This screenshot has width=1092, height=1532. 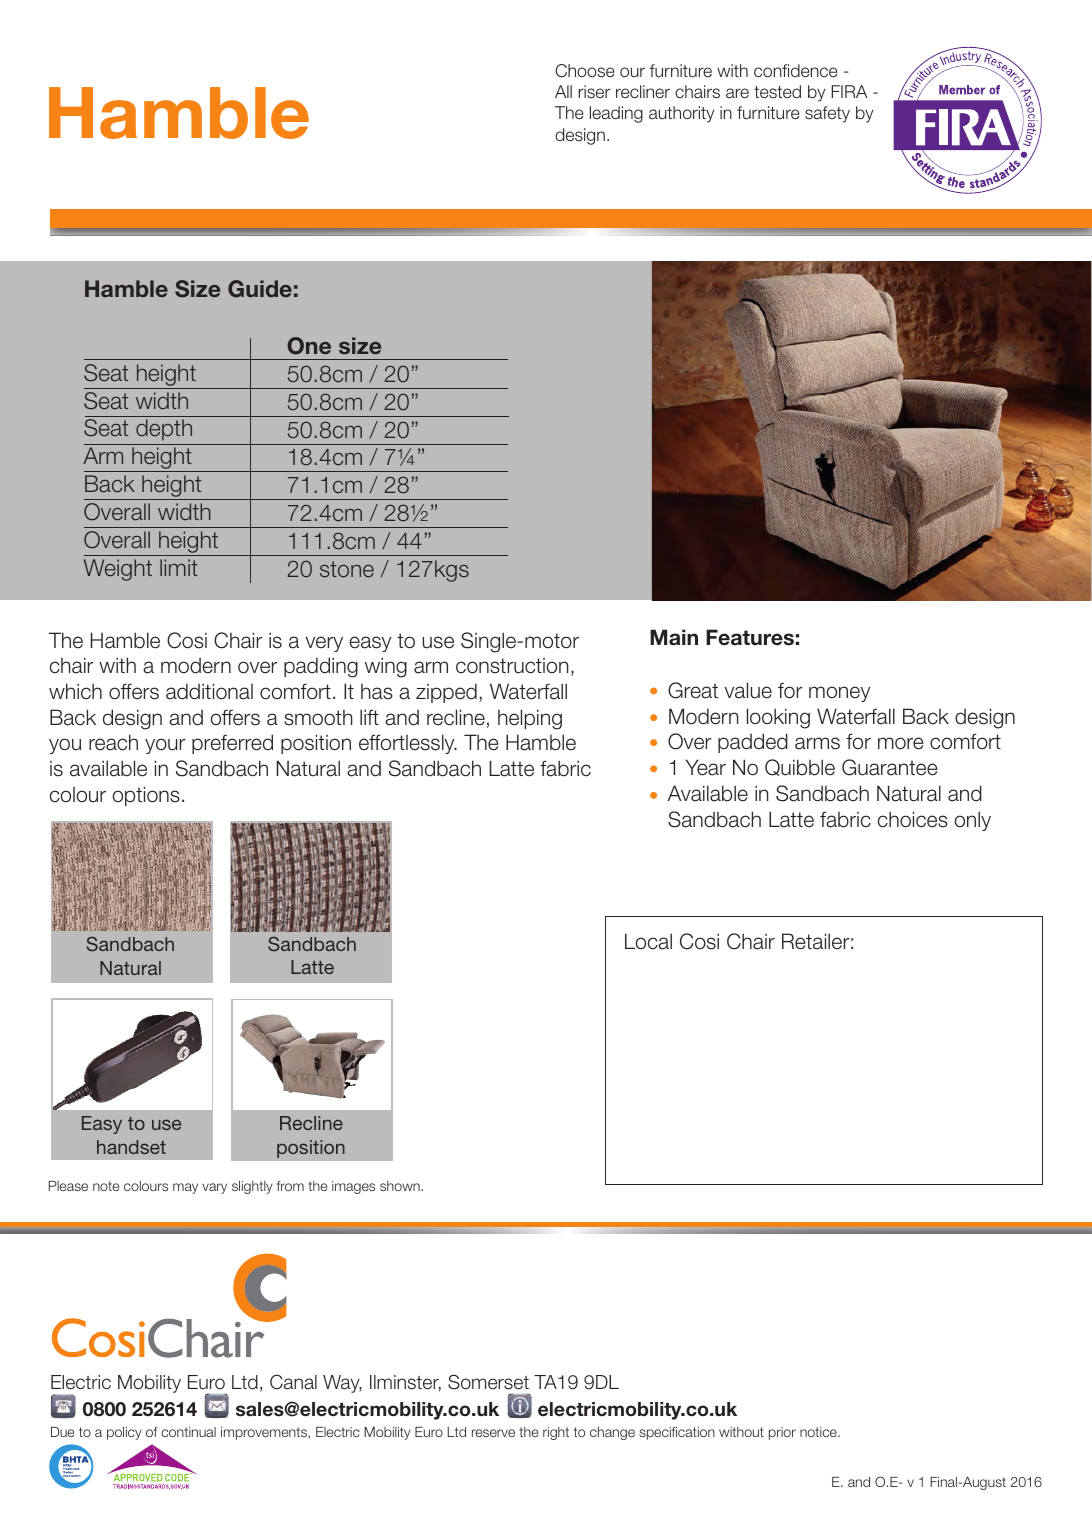 What do you see at coordinates (488, 1382) in the screenshot?
I see `Somerset` at bounding box center [488, 1382].
